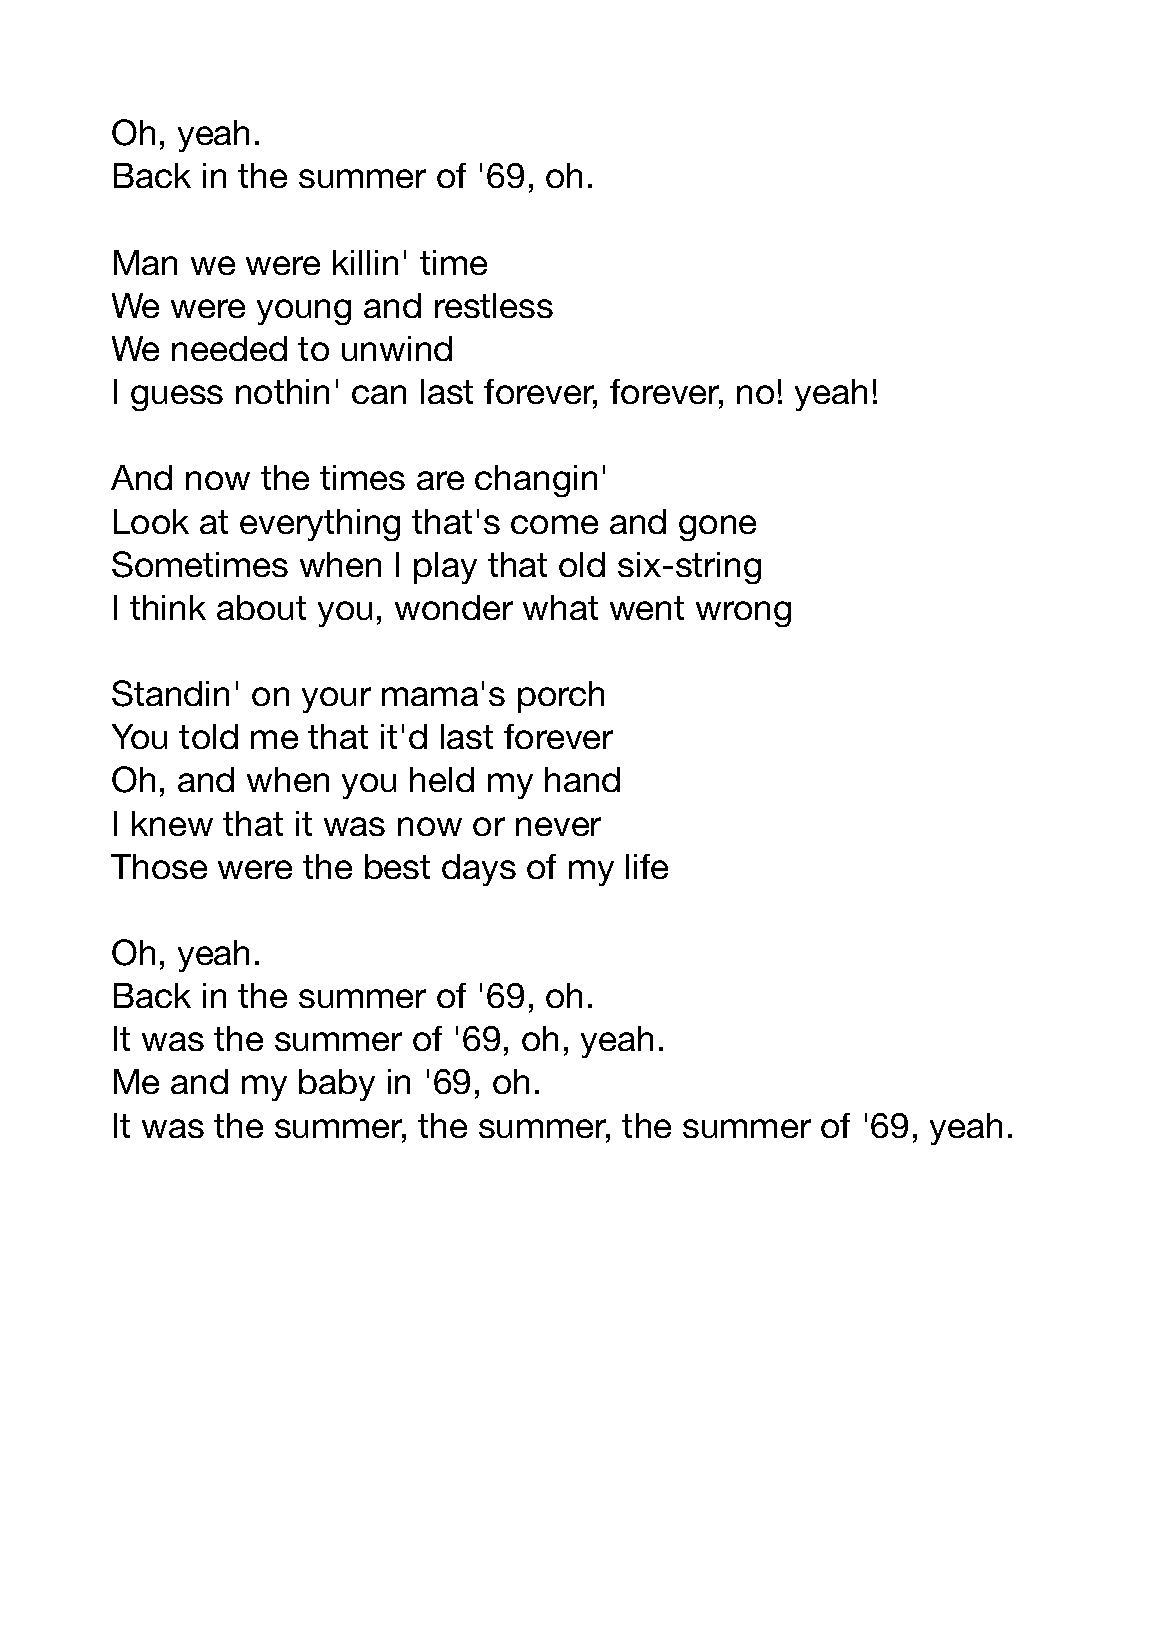  What do you see at coordinates (442, 779) in the image?
I see `held` at bounding box center [442, 779].
